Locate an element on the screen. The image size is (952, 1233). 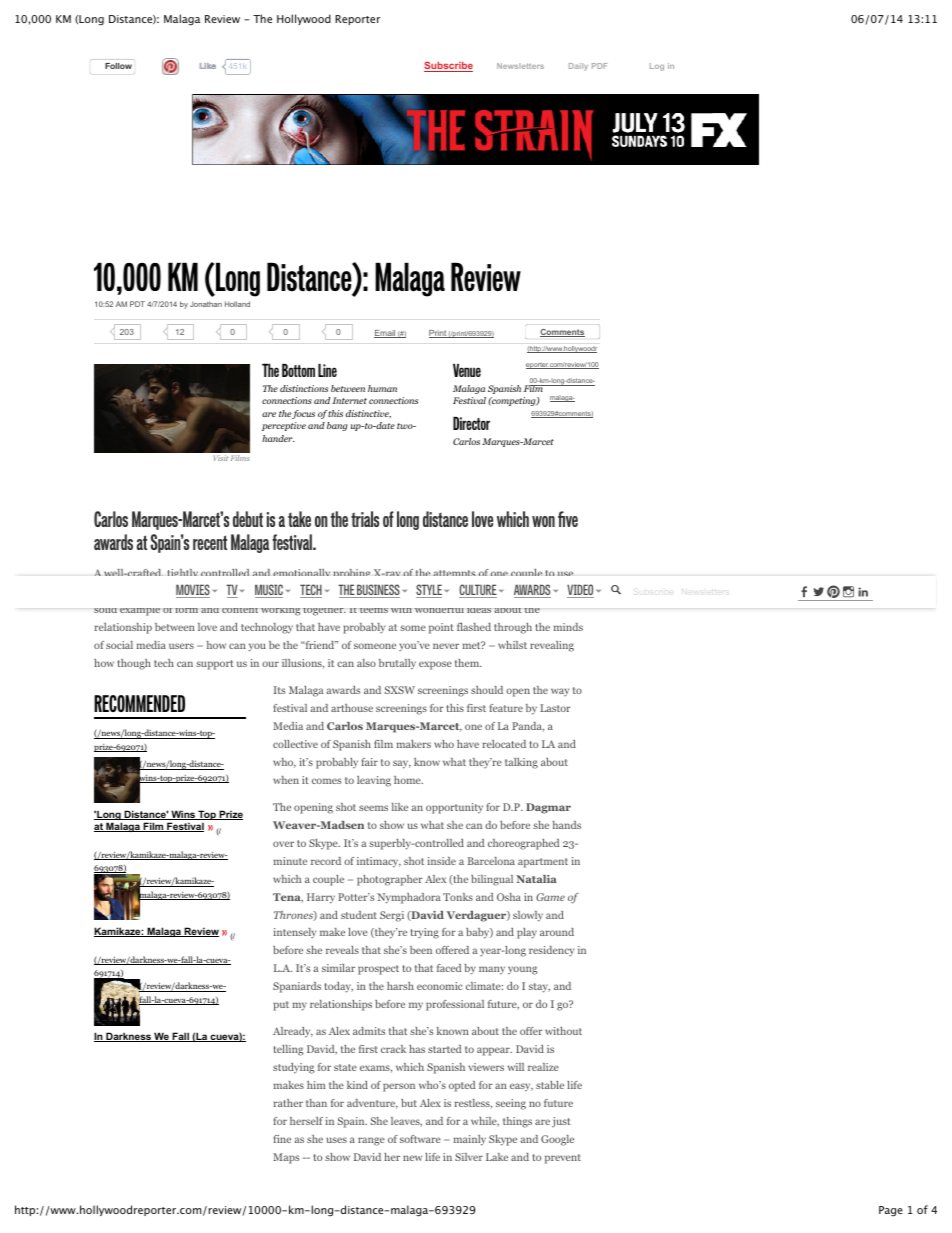
PDF is located at coordinates (599, 66).
